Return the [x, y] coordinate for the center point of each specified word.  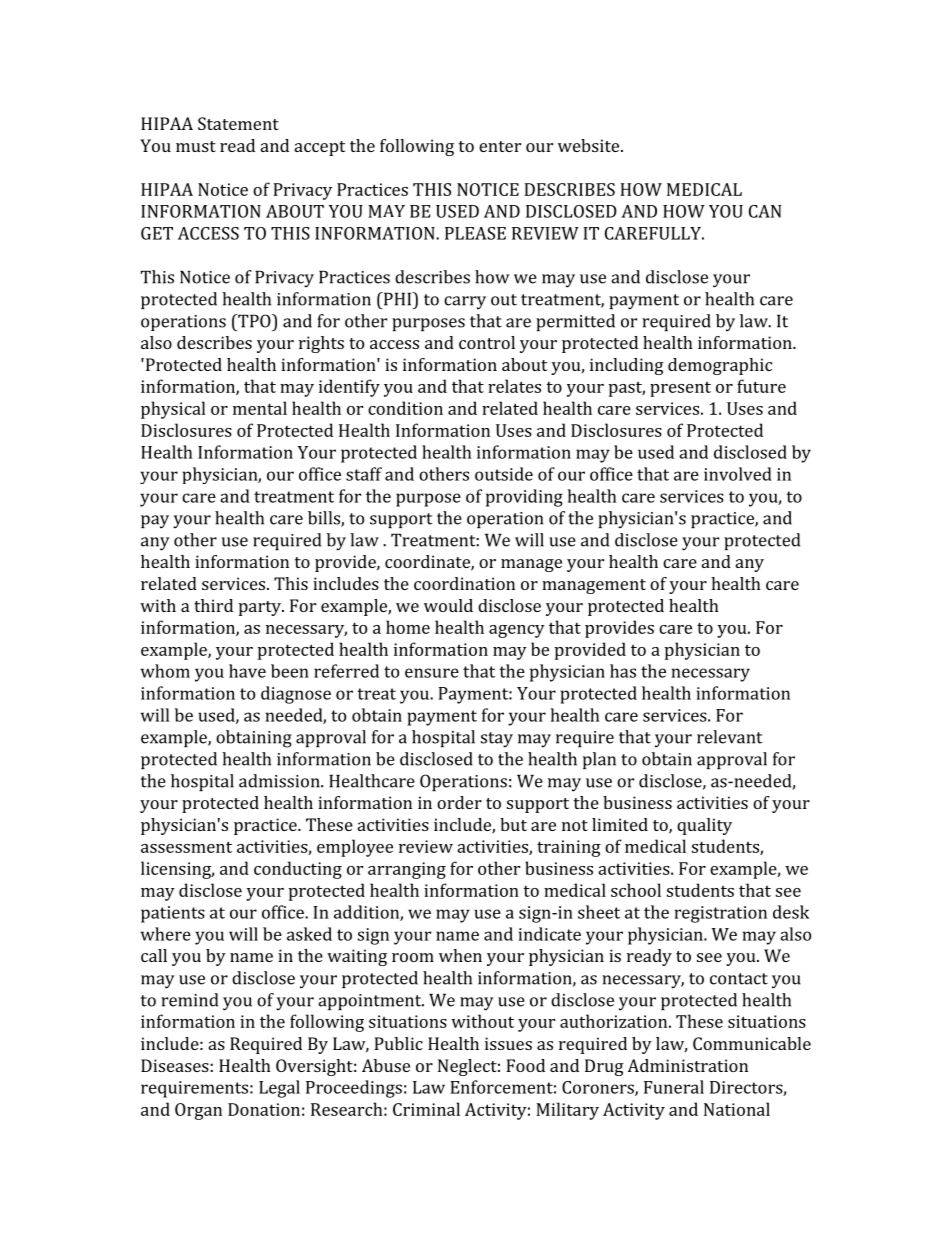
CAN [765, 211]
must [196, 146]
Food [525, 1065]
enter [500, 146]
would [448, 605]
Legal [279, 1089]
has [623, 671]
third [213, 605]
